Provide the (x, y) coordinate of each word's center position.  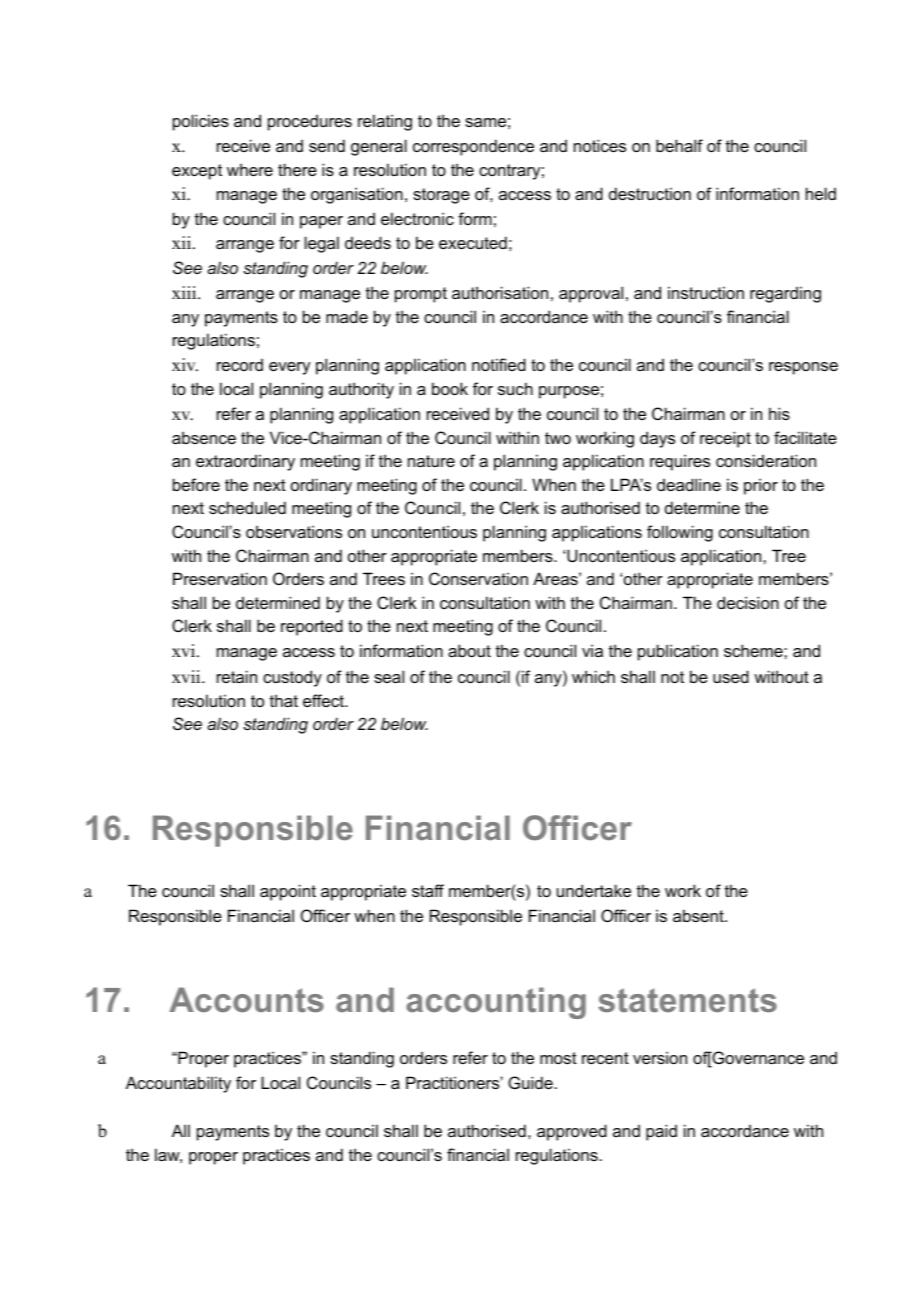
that (284, 700)
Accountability (178, 1084)
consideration (766, 460)
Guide (531, 1082)
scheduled (247, 507)
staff (428, 890)
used (731, 676)
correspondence (473, 147)
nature (431, 461)
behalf (679, 145)
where (250, 169)
